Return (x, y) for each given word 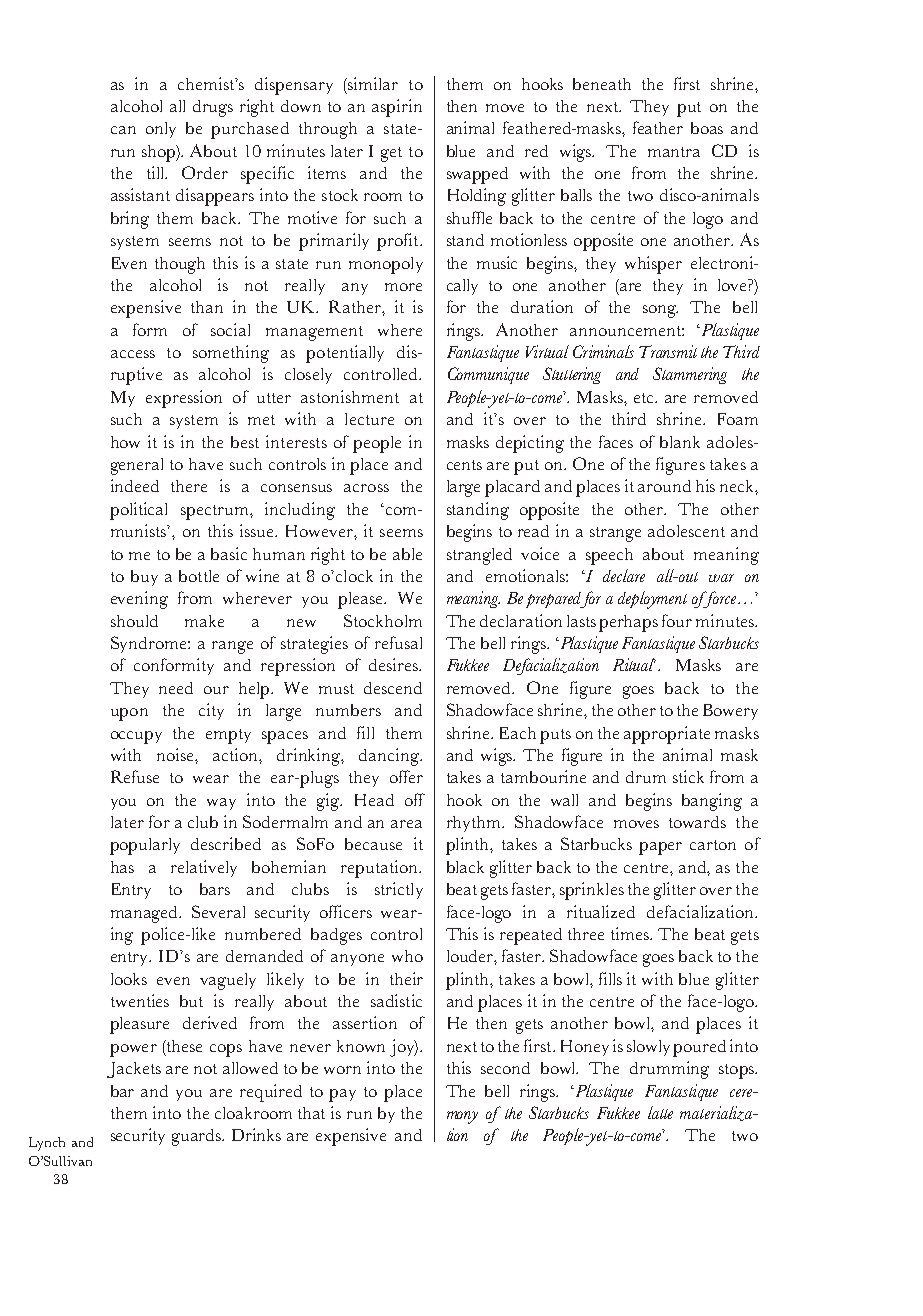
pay (342, 1095)
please (361, 600)
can (123, 130)
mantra (674, 152)
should (134, 621)
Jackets (134, 1070)
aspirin (397, 108)
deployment (652, 600)
